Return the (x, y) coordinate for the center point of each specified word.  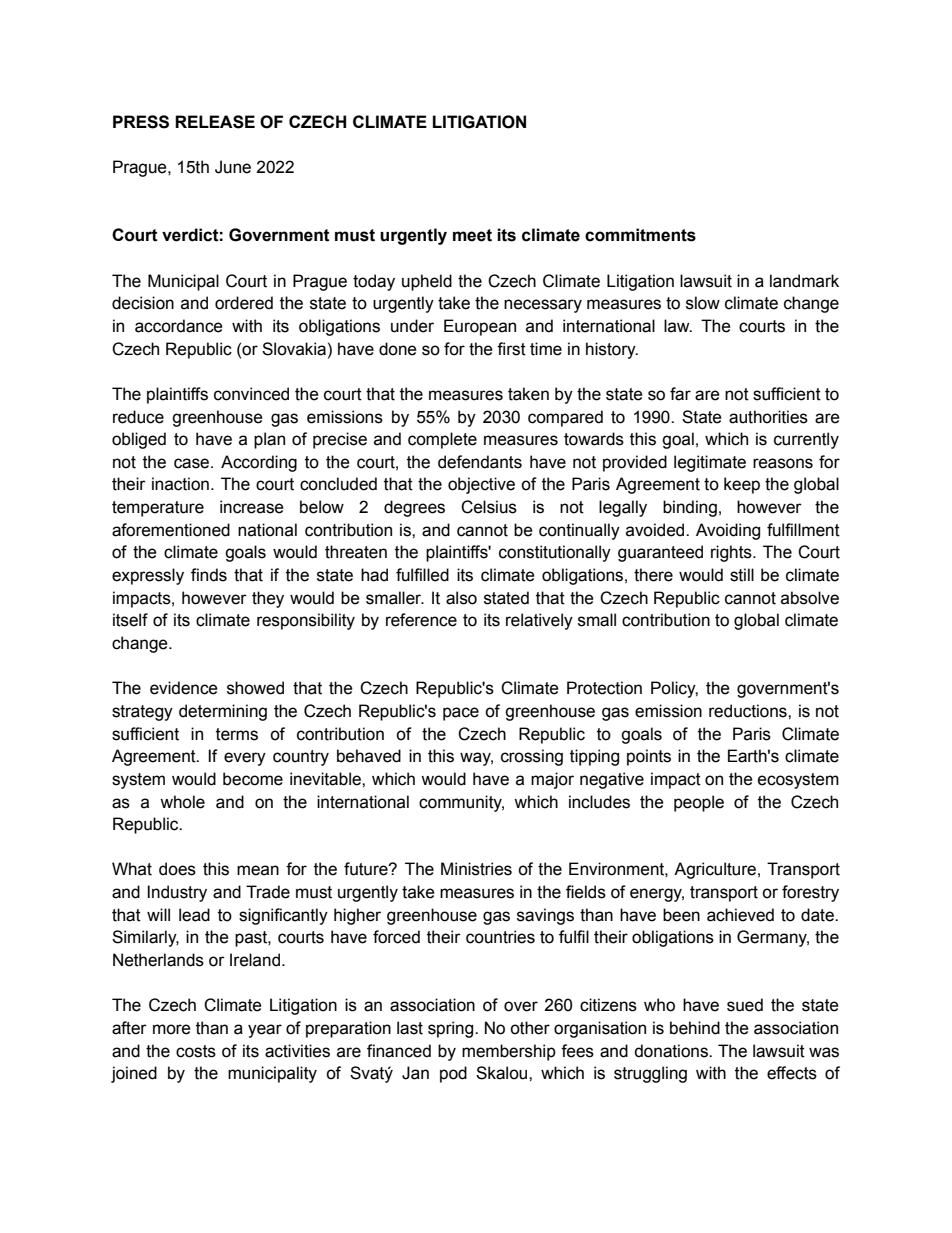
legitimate (710, 463)
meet (472, 235)
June (233, 167)
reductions (749, 711)
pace (461, 714)
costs (196, 1051)
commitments (640, 235)
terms (237, 734)
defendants (480, 462)
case (193, 463)
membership (509, 1052)
